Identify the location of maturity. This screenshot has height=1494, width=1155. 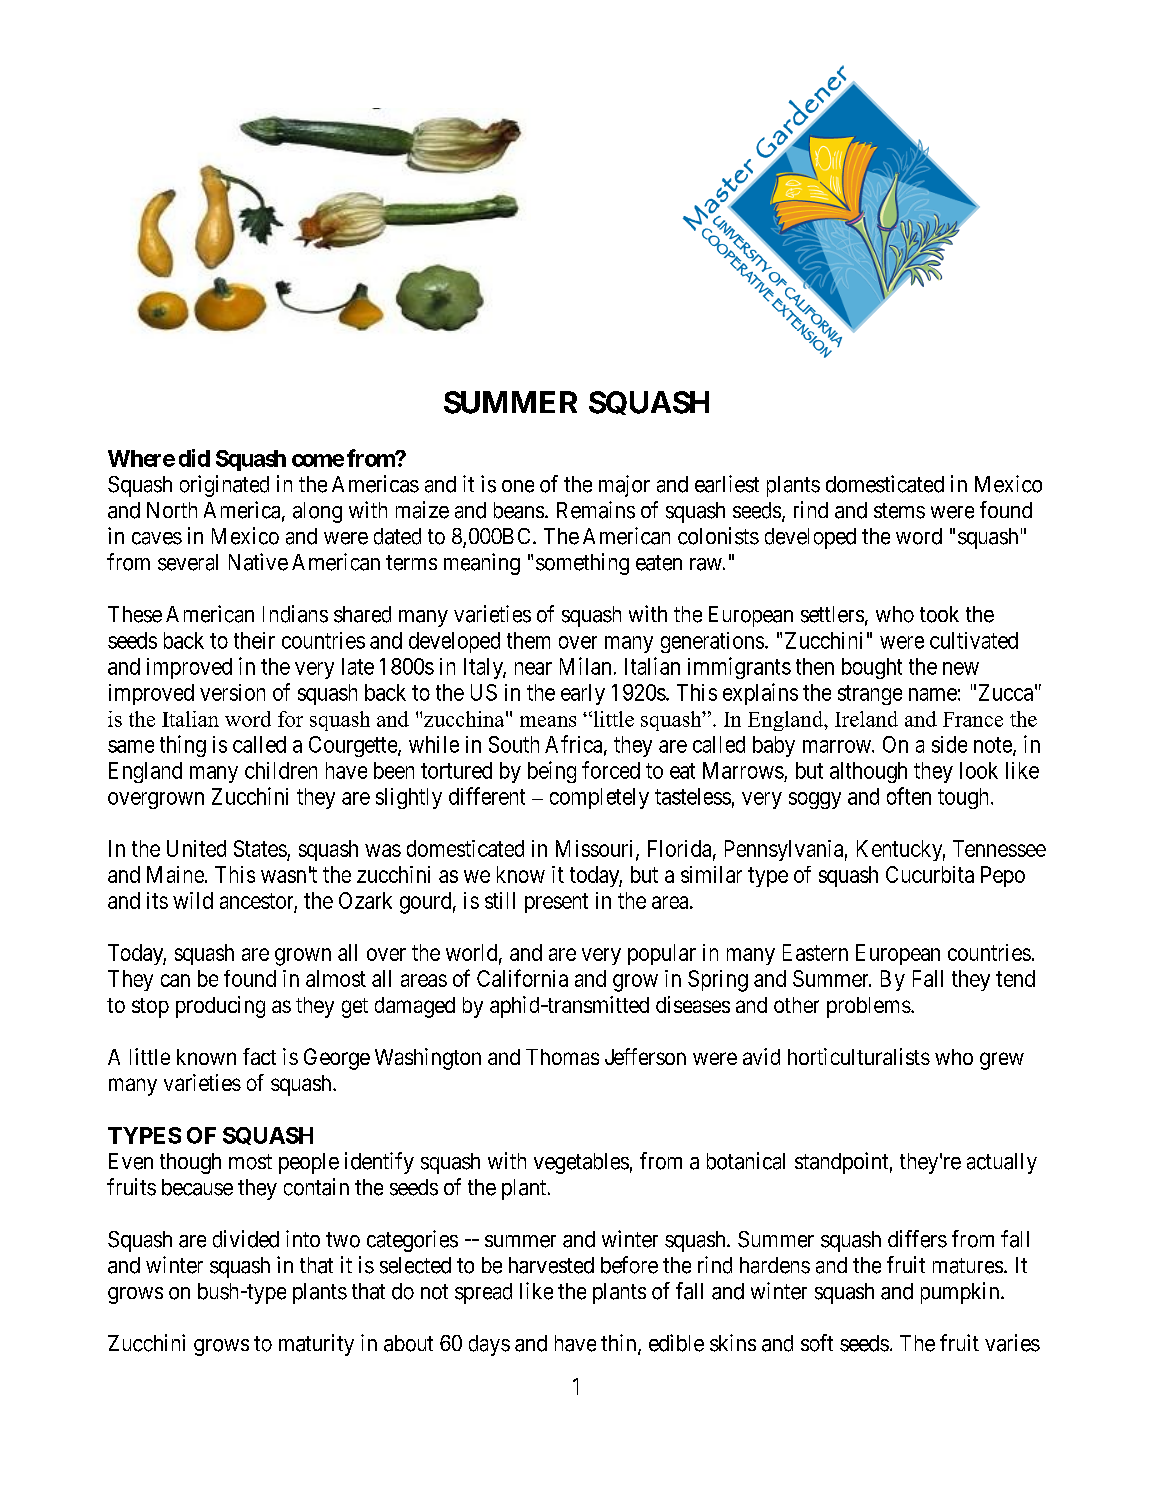
(316, 1345).
